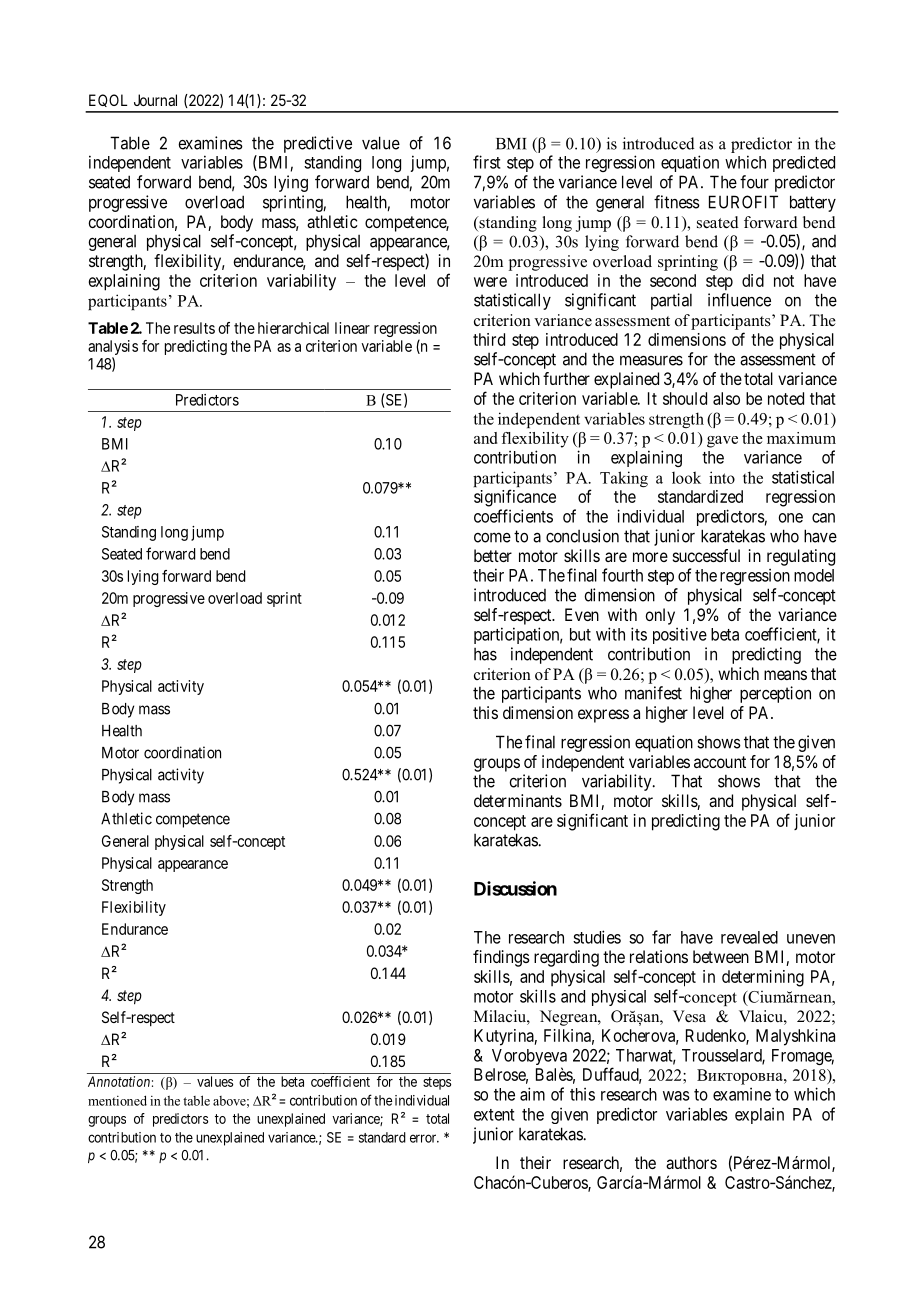 The width and height of the screenshot is (924, 1308). What do you see at coordinates (194, 328) in the screenshot?
I see `results` at bounding box center [194, 328].
